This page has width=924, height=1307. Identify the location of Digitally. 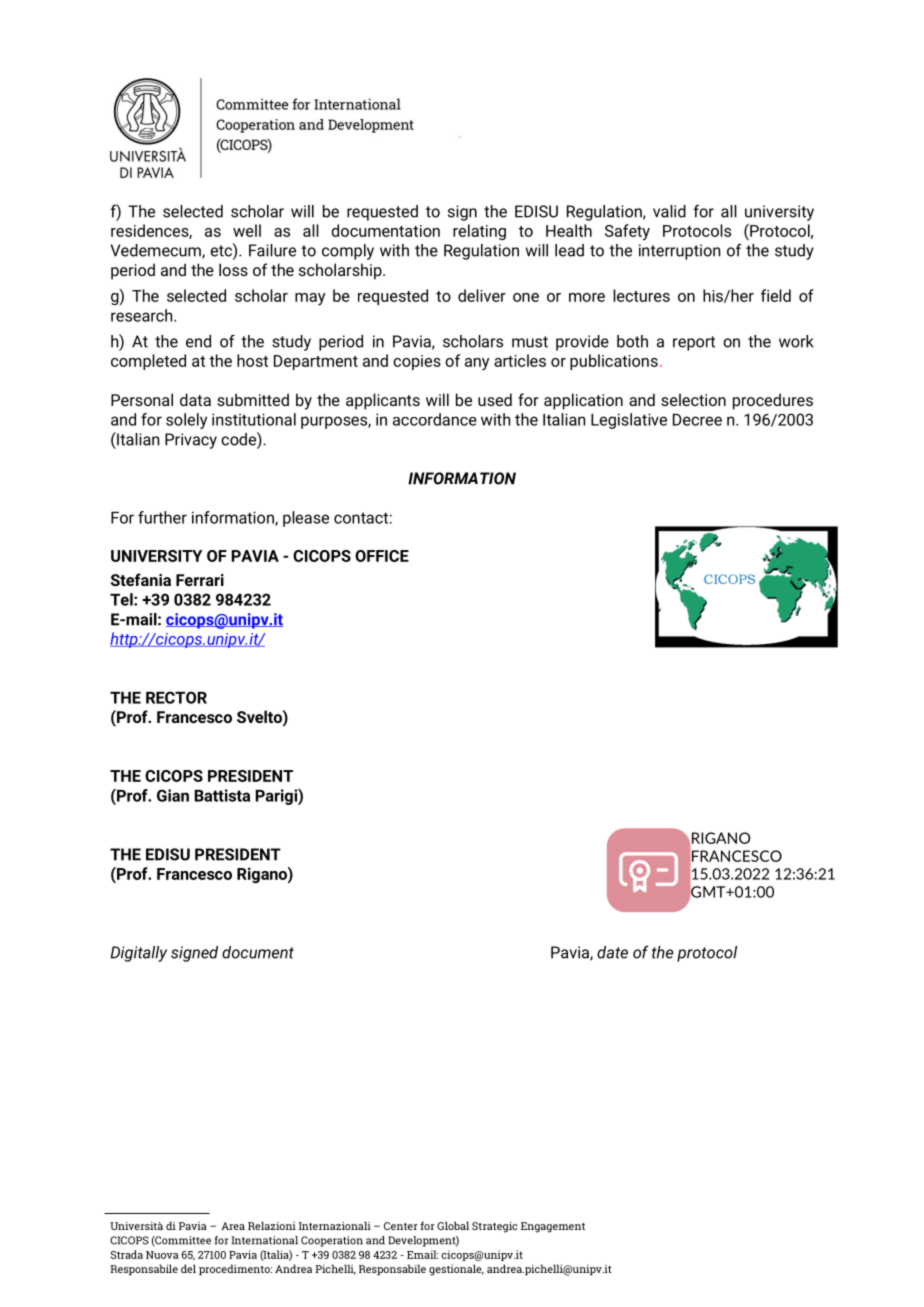
(139, 954).
